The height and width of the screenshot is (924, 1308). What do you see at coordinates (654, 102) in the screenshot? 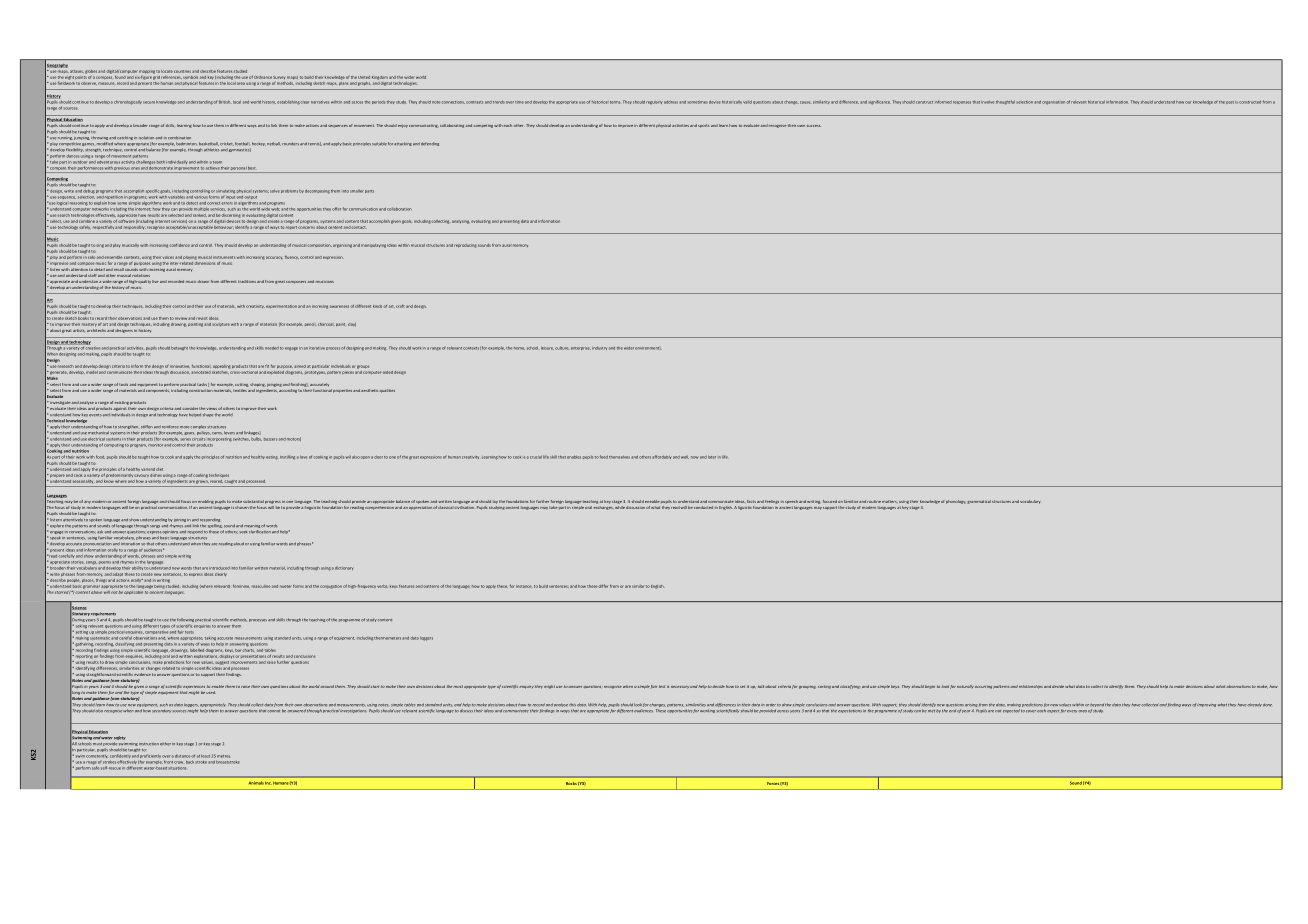
I see `regularly` at bounding box center [654, 102].
